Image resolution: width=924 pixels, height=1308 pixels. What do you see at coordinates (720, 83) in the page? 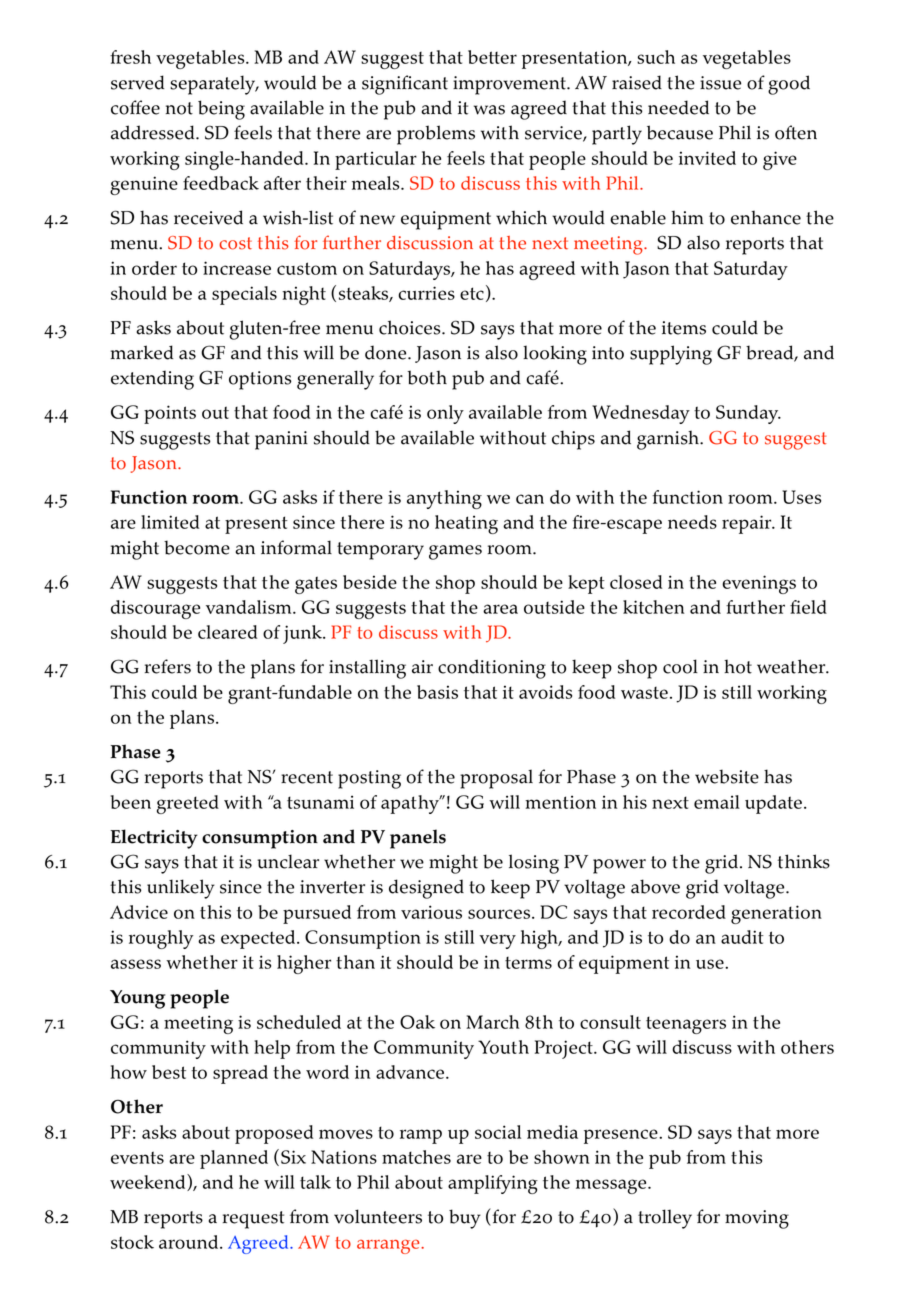
I see `issue` at bounding box center [720, 83].
